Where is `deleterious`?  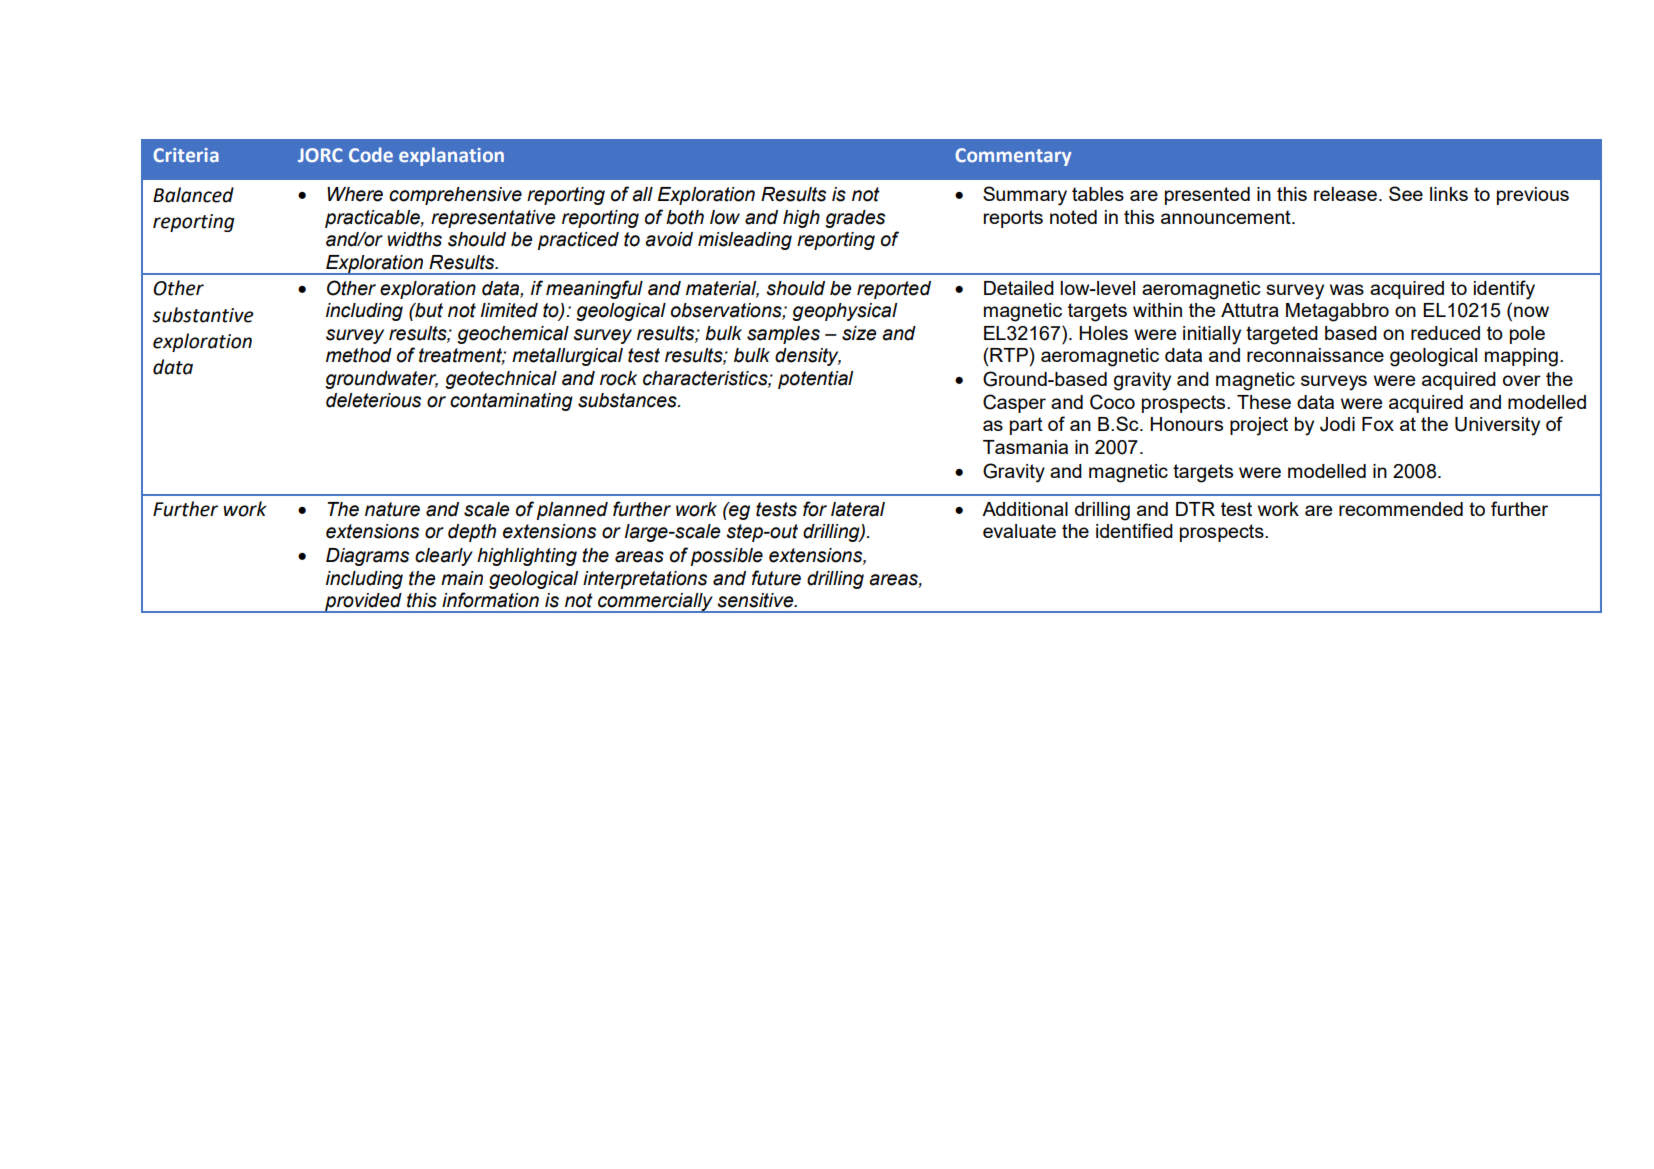
deleterious is located at coordinates (373, 400).
